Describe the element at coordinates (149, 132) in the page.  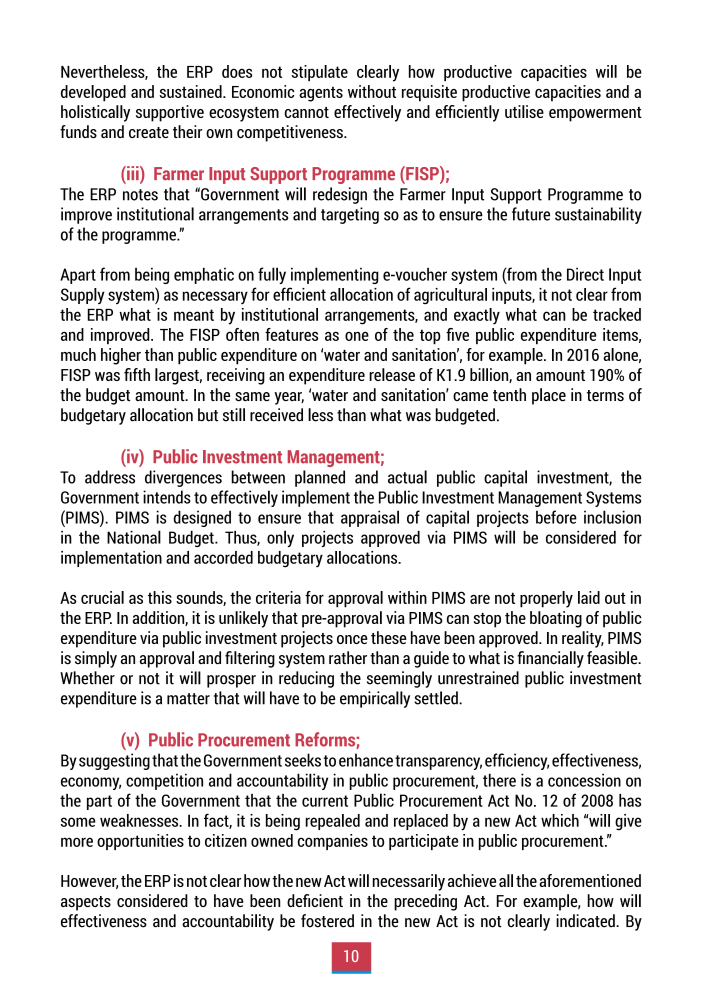
I see `create` at that location.
